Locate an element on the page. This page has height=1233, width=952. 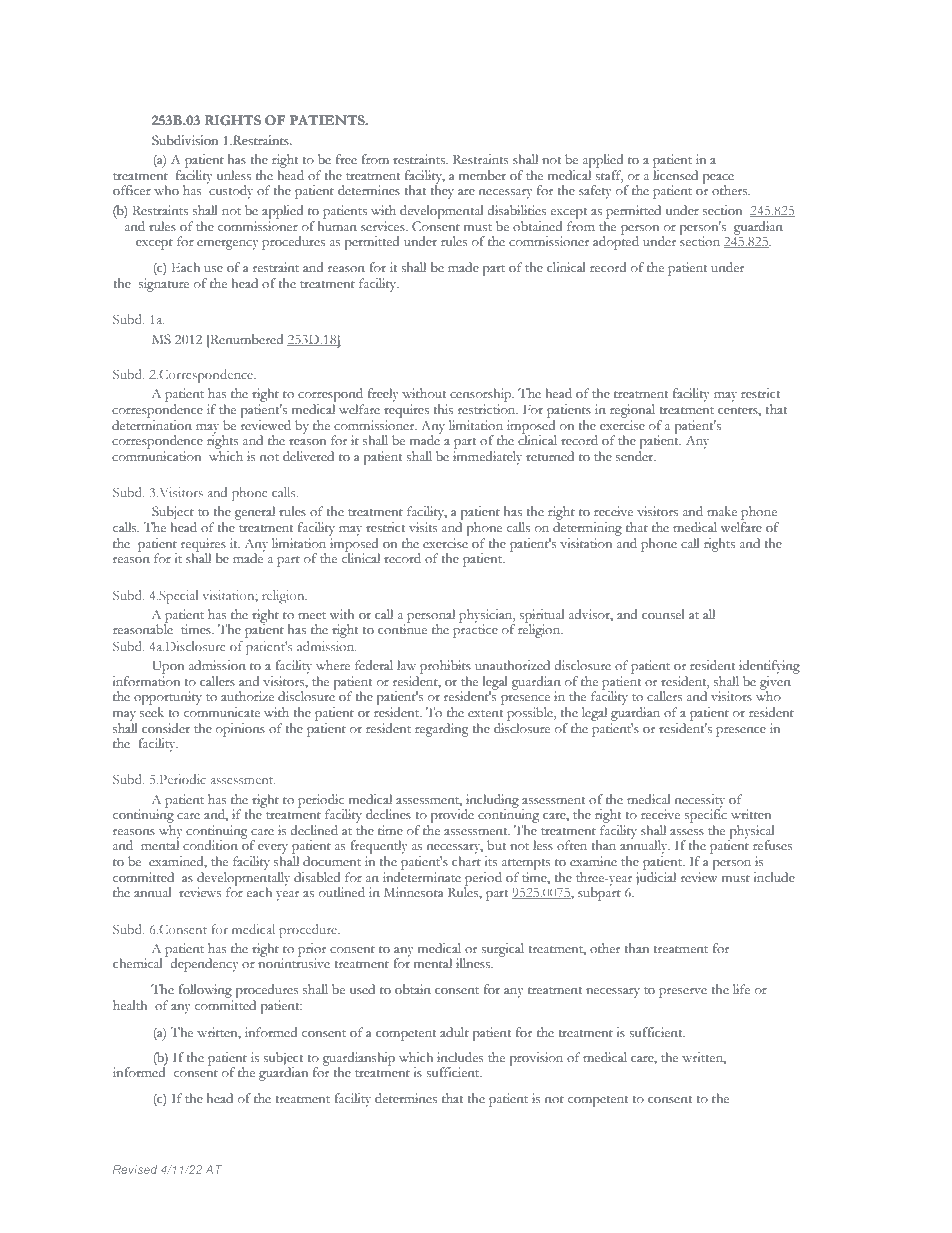
regional is located at coordinates (632, 411).
